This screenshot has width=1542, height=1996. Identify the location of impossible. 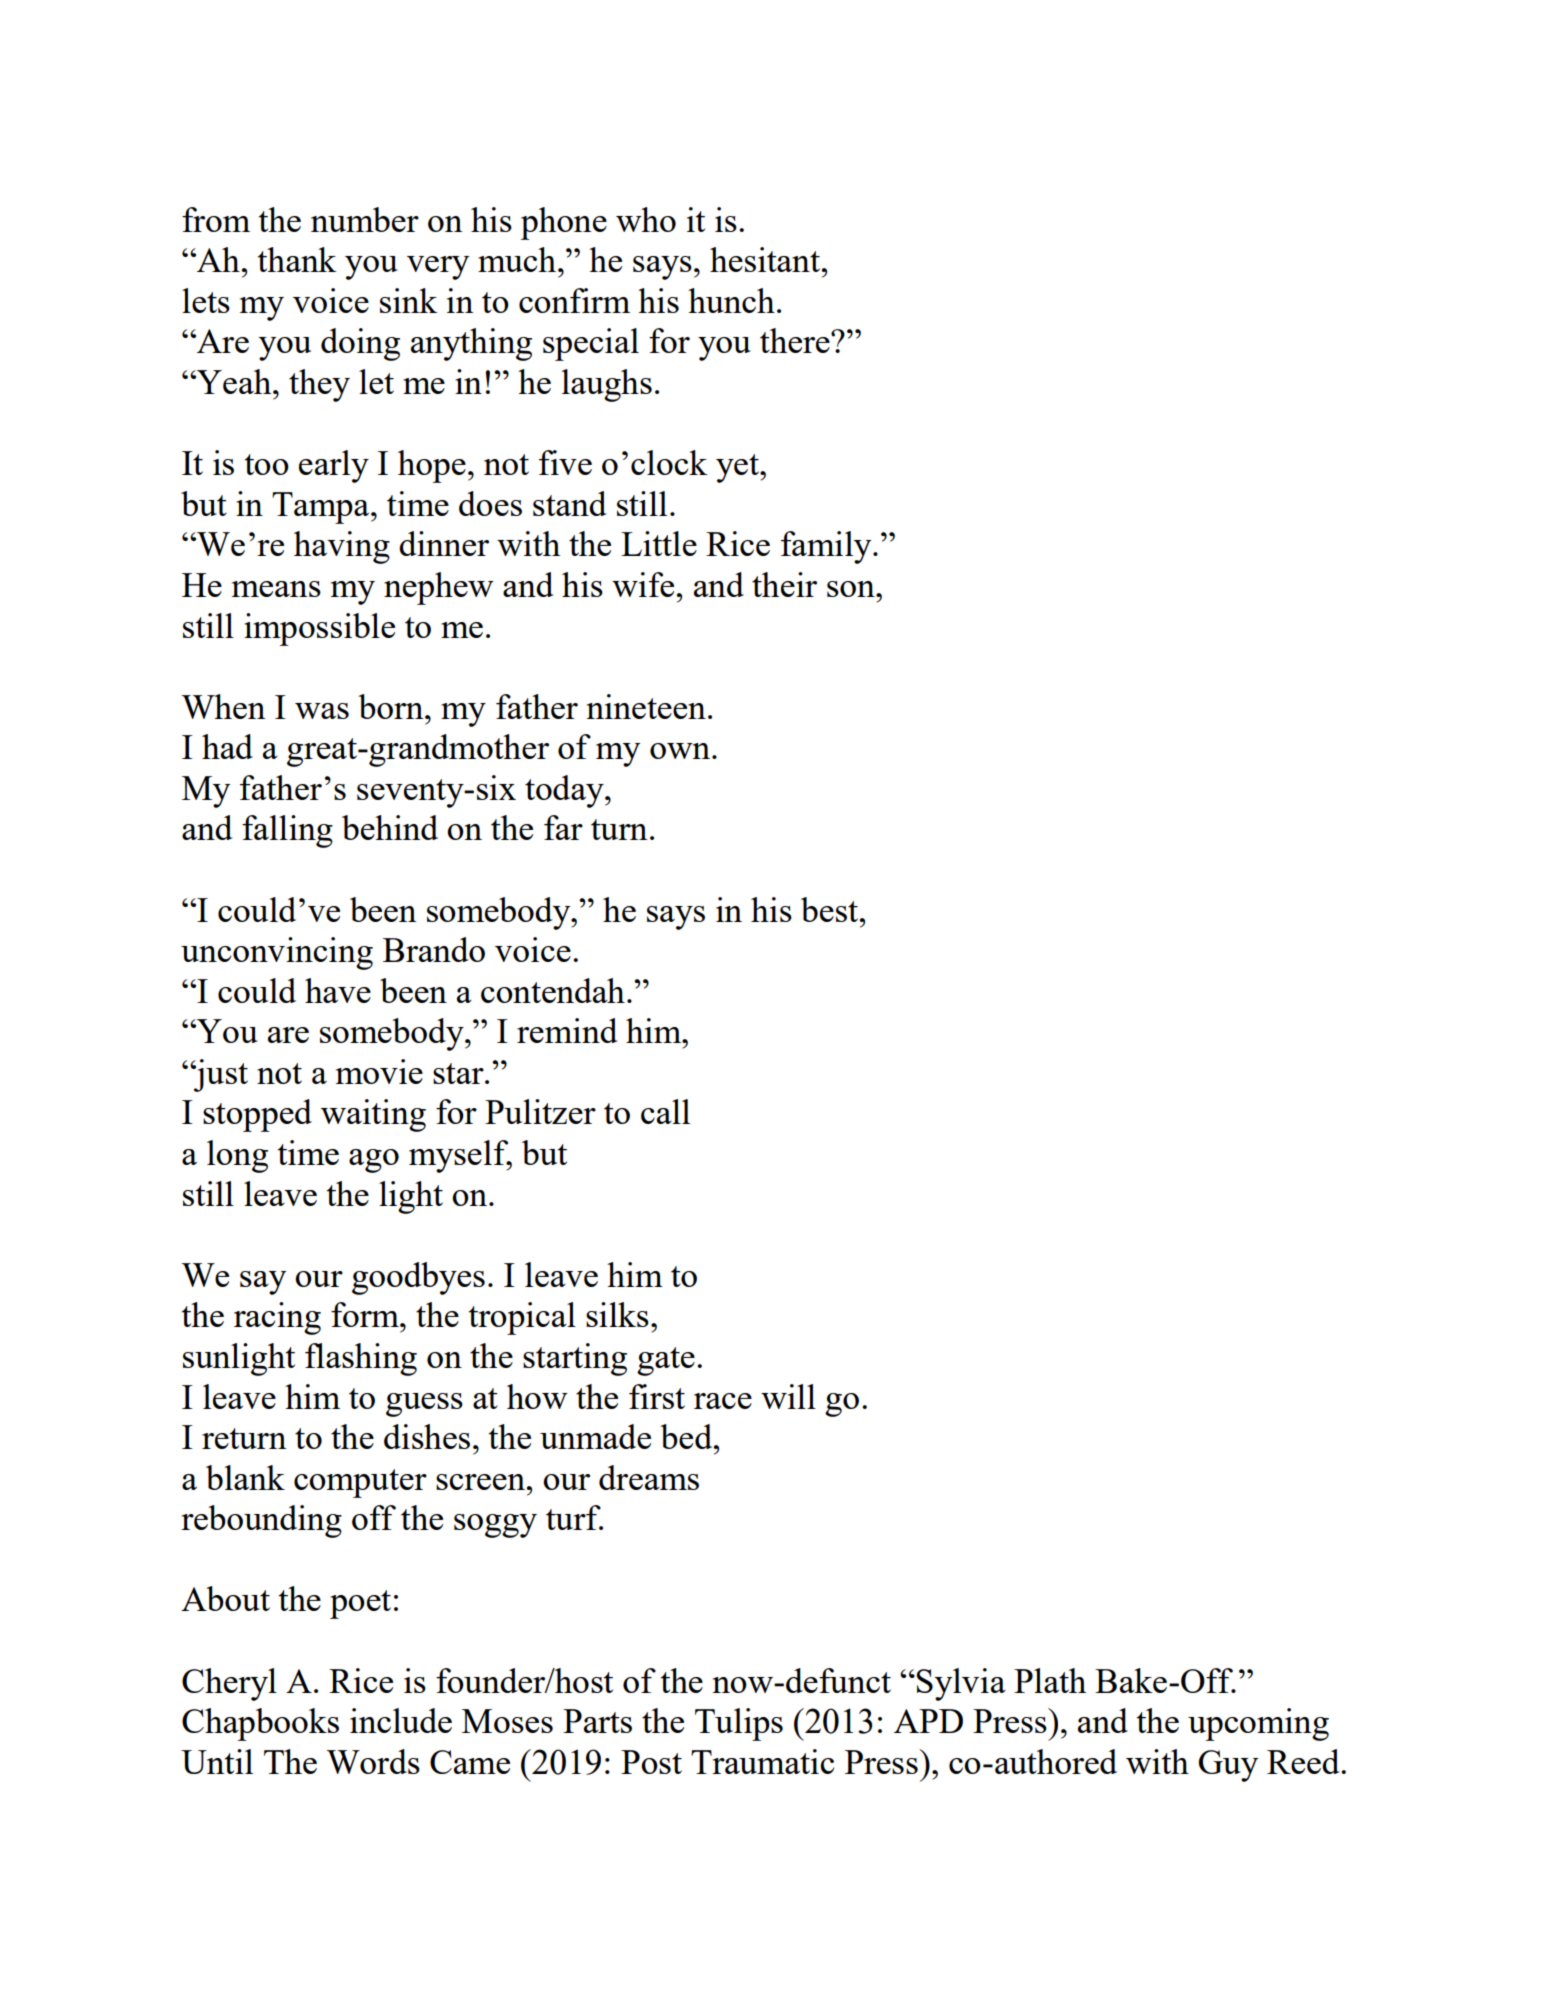
(319, 629).
